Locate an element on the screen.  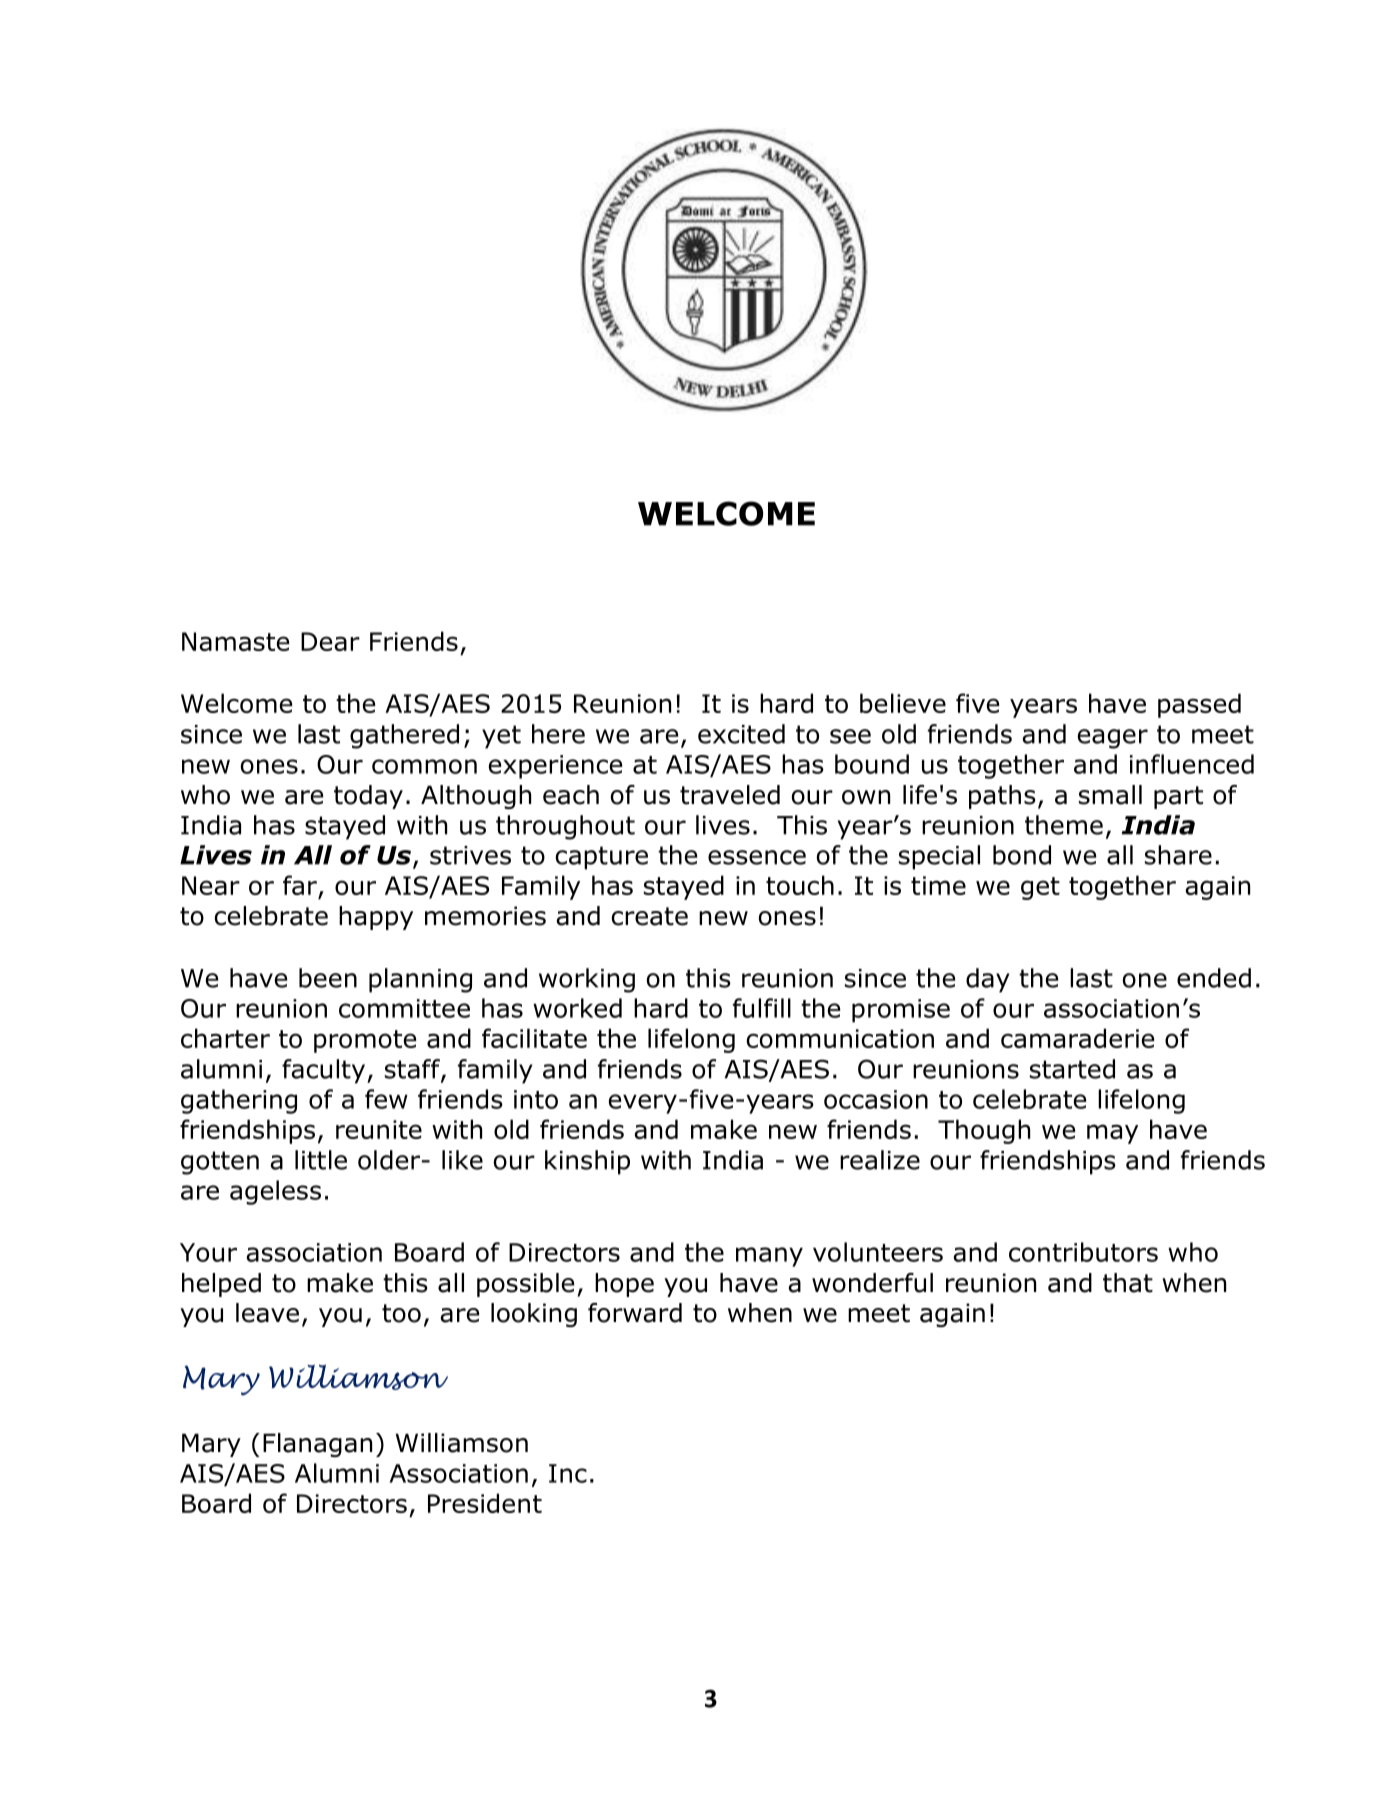
excited is located at coordinates (741, 734).
